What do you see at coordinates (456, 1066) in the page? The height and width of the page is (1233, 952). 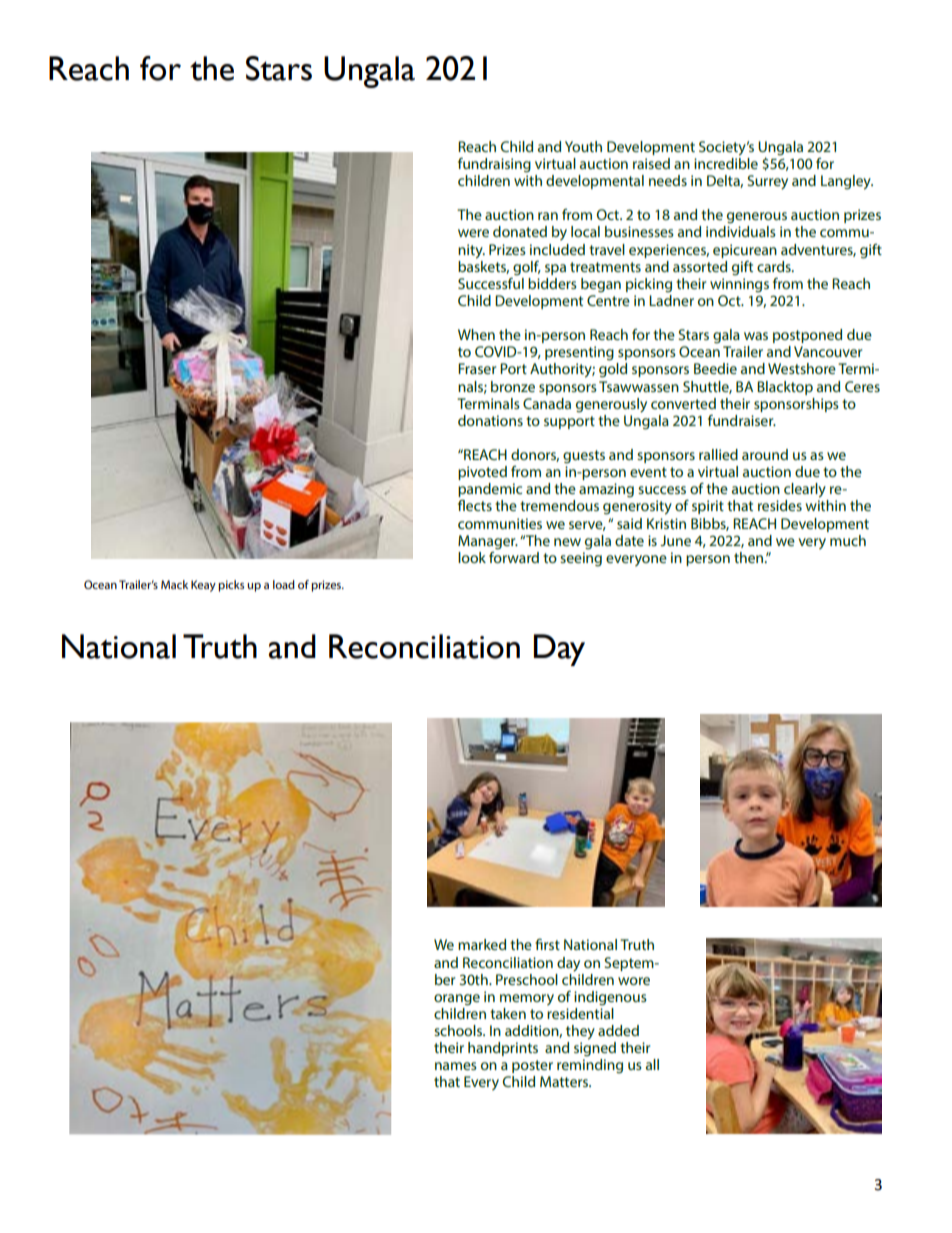 I see `names` at bounding box center [456, 1066].
